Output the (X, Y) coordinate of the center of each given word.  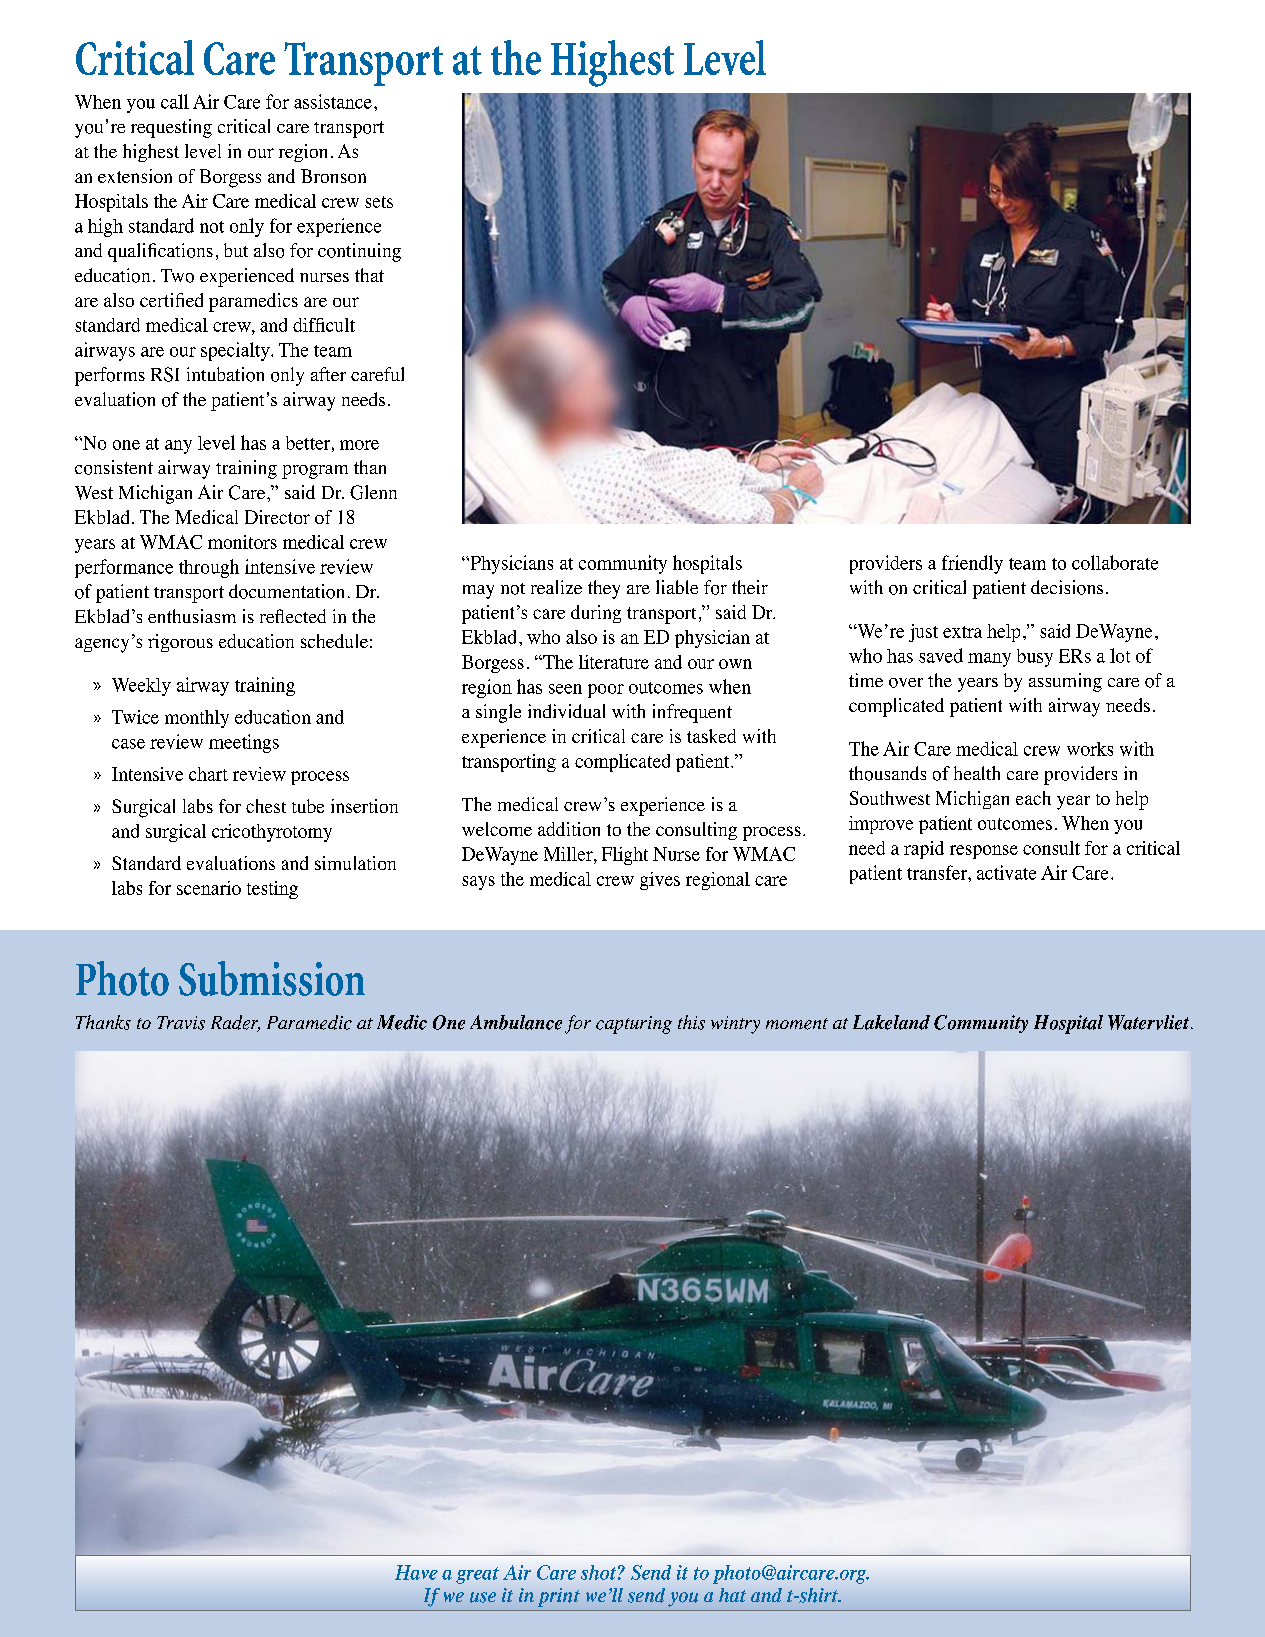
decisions (1067, 587)
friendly (972, 564)
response (984, 852)
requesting (171, 128)
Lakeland (891, 1022)
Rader (235, 1023)
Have (416, 1572)
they (604, 589)
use (483, 1597)
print (559, 1597)
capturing (634, 1025)
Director (277, 517)
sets (379, 202)
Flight (625, 856)
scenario (209, 888)
